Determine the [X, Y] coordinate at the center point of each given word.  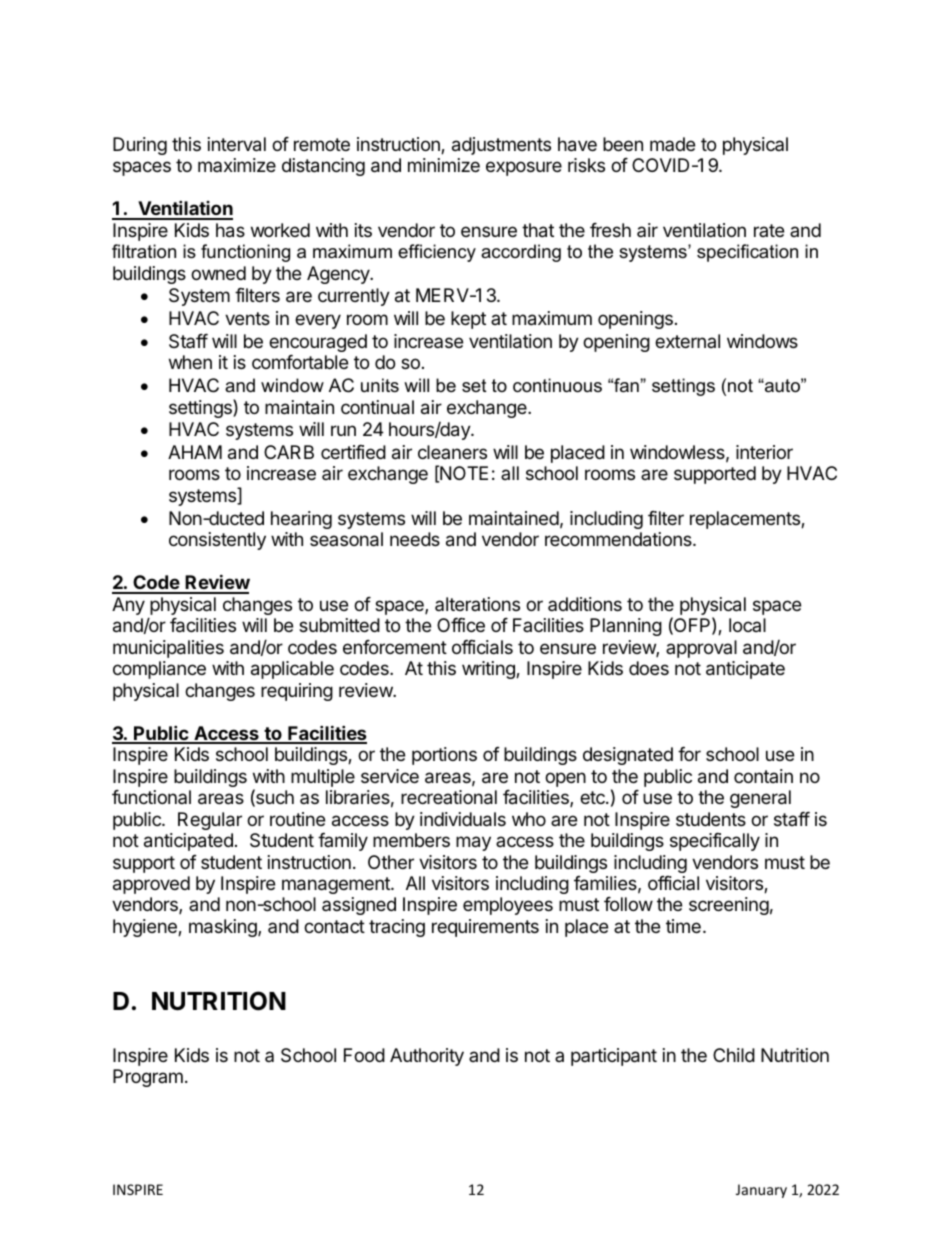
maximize [237, 165]
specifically [715, 842]
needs [415, 539]
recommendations [619, 539]
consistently [217, 541]
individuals [463, 819]
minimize [444, 165]
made [672, 144]
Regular [210, 821]
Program [148, 1078]
